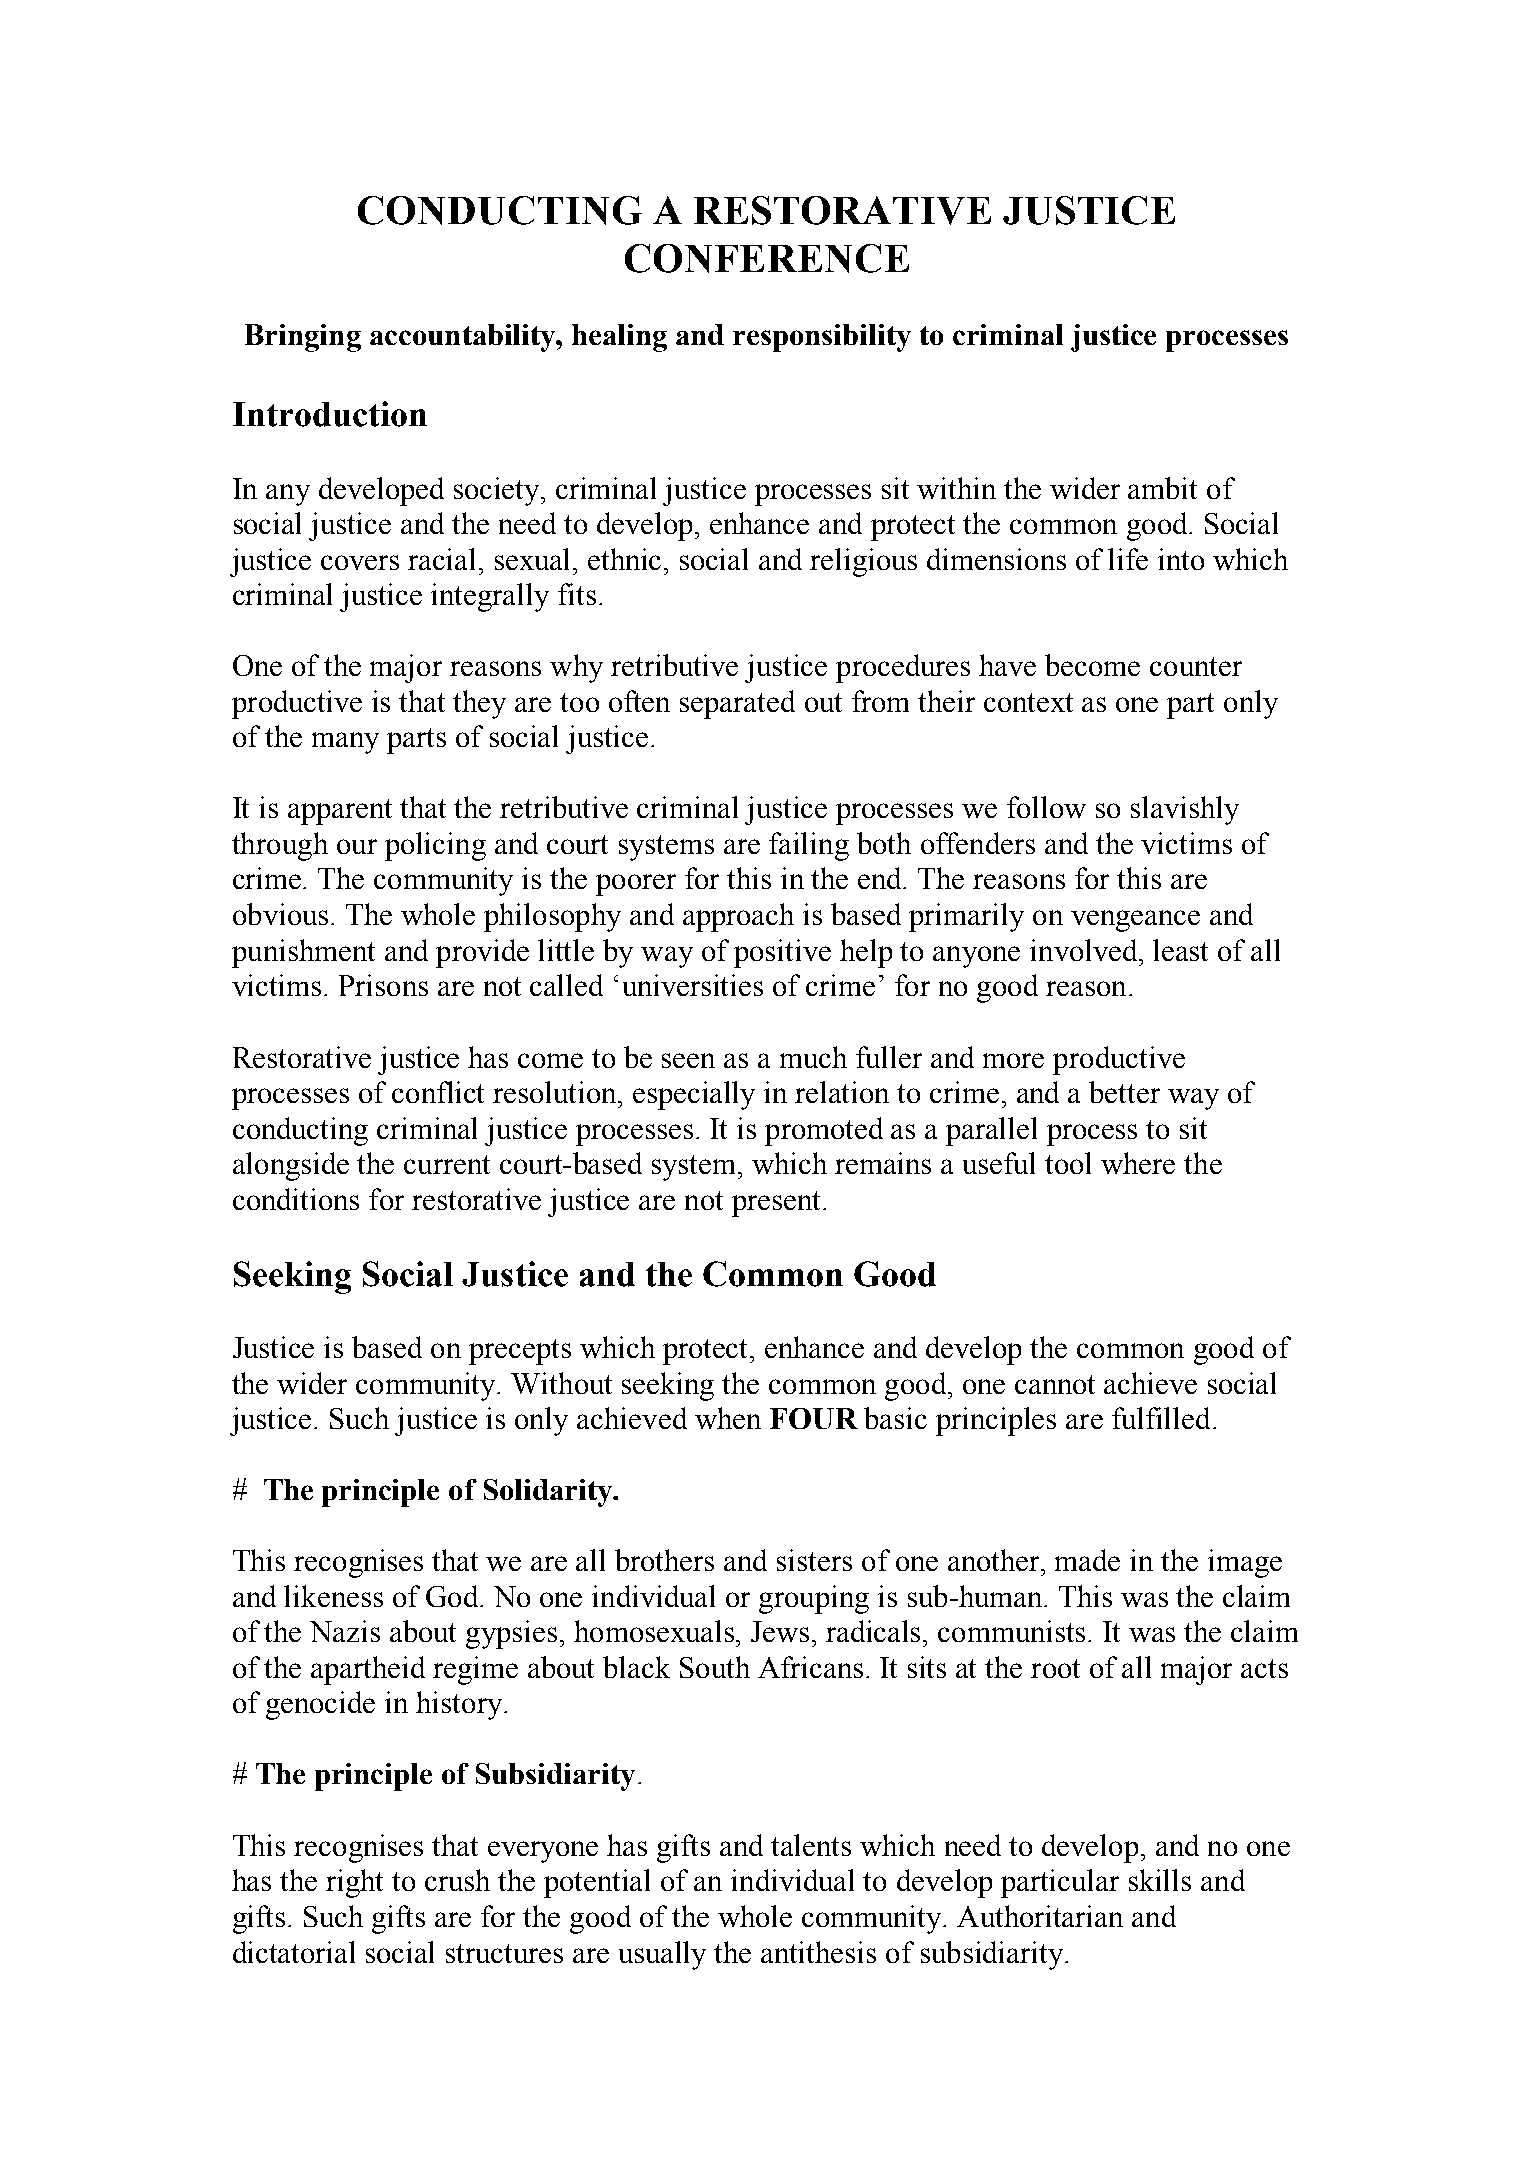 The height and width of the screenshot is (2170, 1533). Describe the element at coordinates (824, 1131) in the screenshot. I see `promoted` at that location.
